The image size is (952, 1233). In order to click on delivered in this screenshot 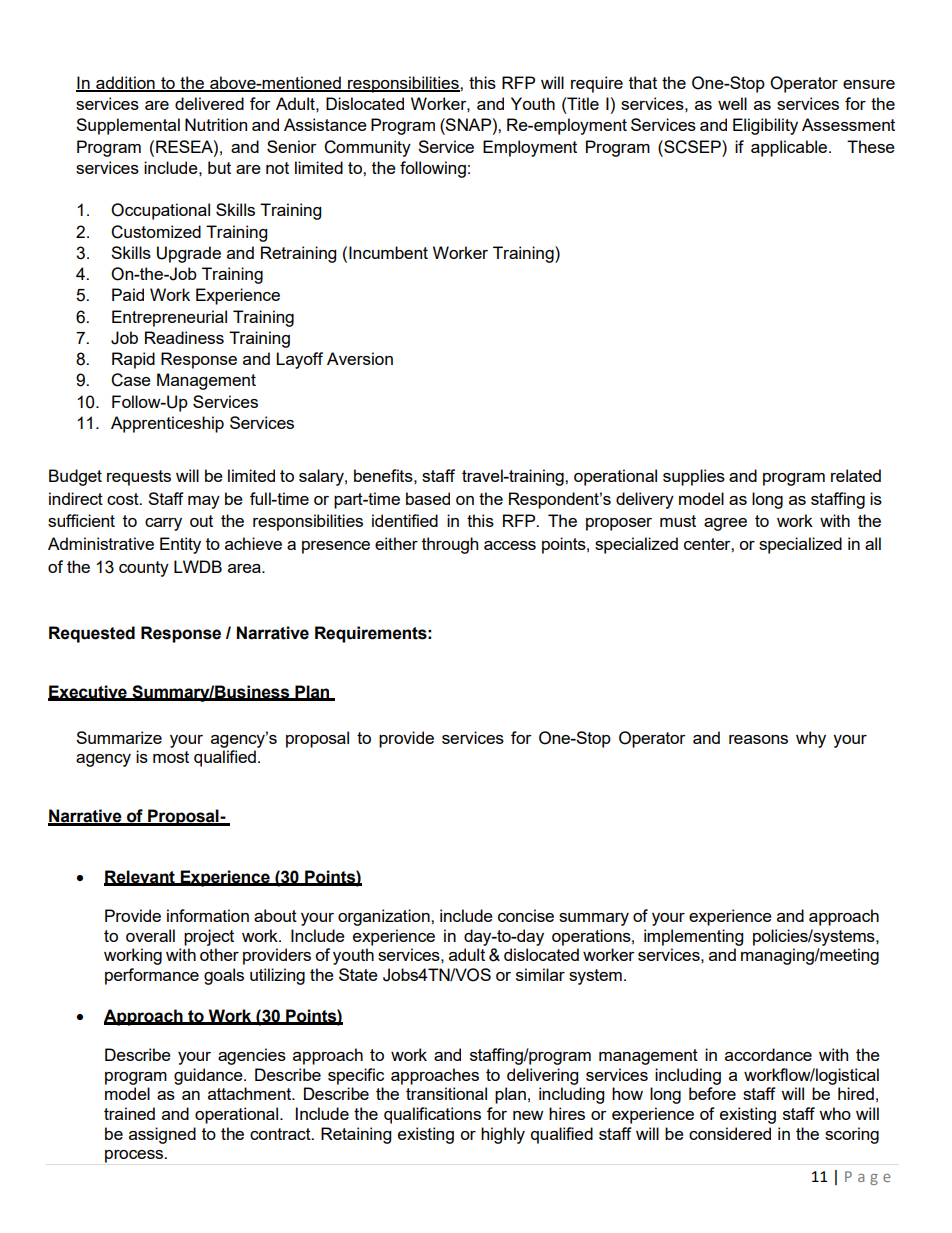, I will do `click(209, 103)`.
